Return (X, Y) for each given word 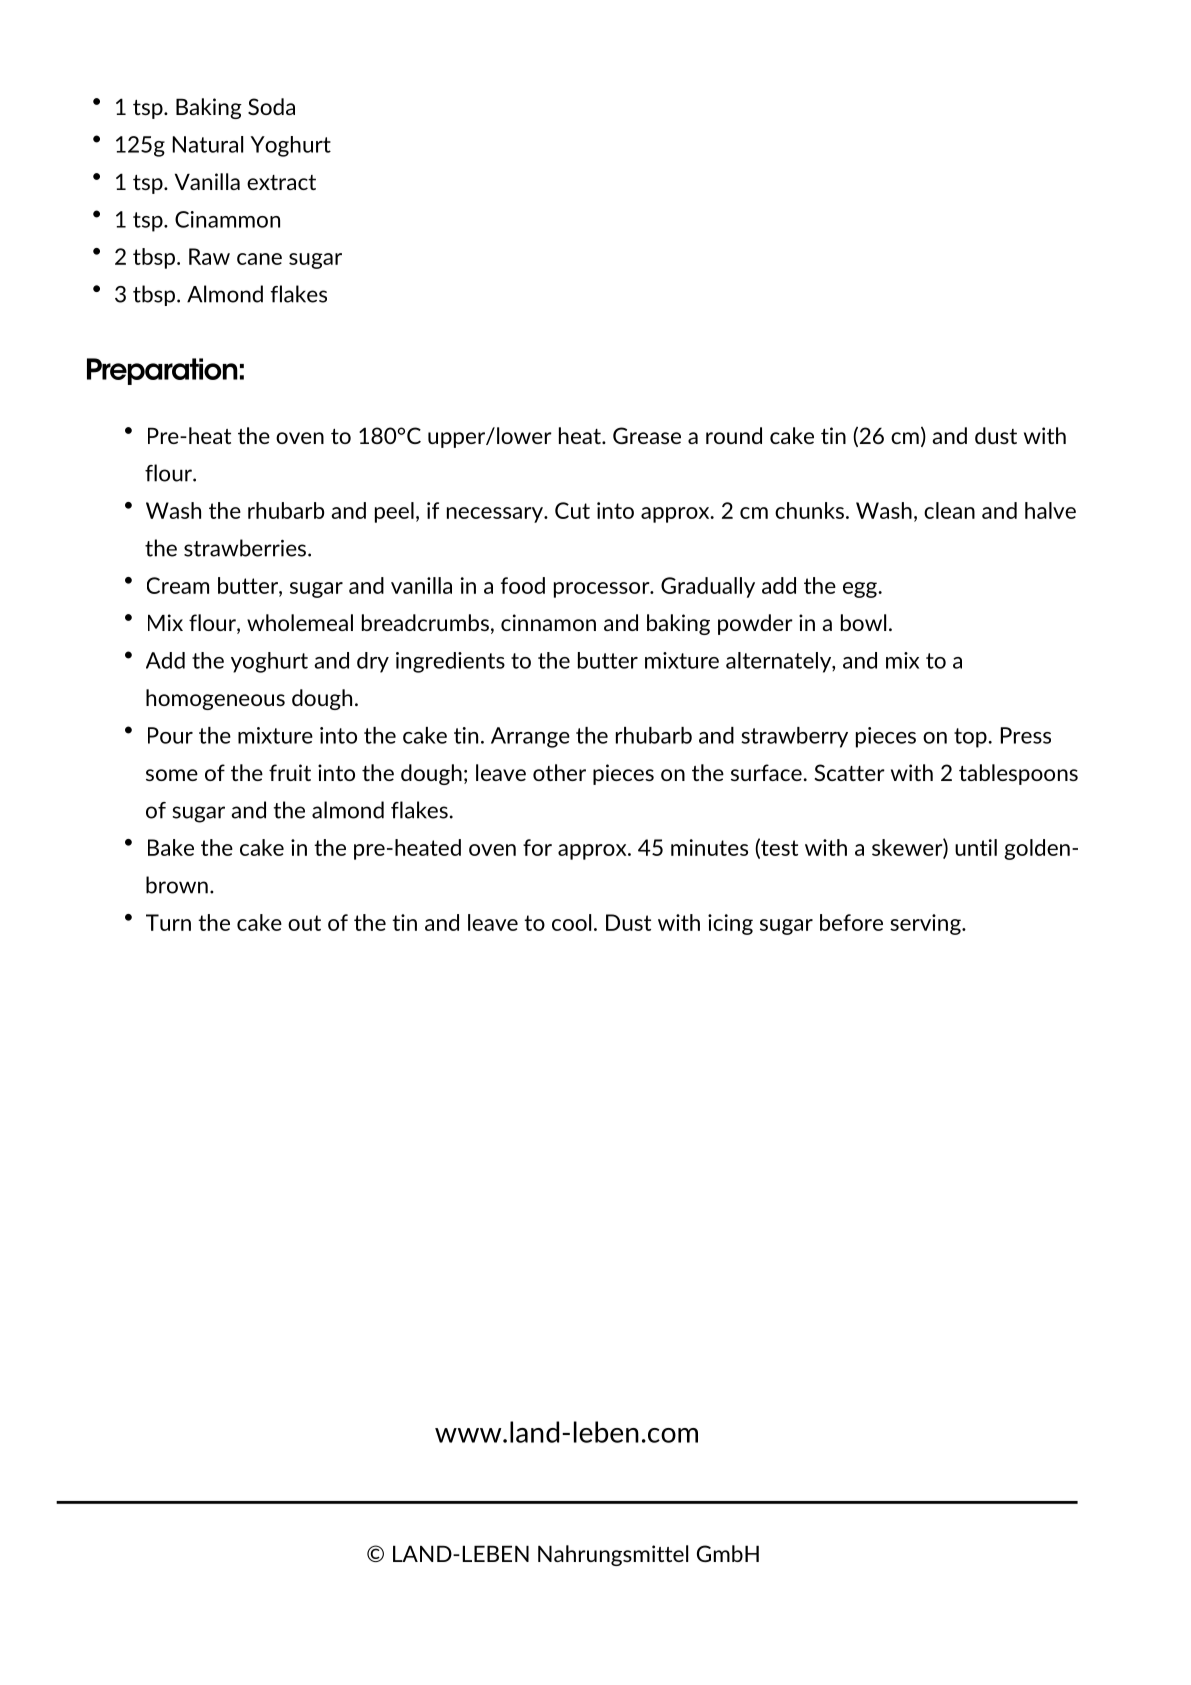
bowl (863, 622)
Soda (271, 106)
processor (603, 590)
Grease (647, 435)
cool (571, 922)
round (734, 435)
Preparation (162, 371)
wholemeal (300, 622)
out (304, 923)
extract (281, 182)
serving (926, 924)
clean (949, 510)
